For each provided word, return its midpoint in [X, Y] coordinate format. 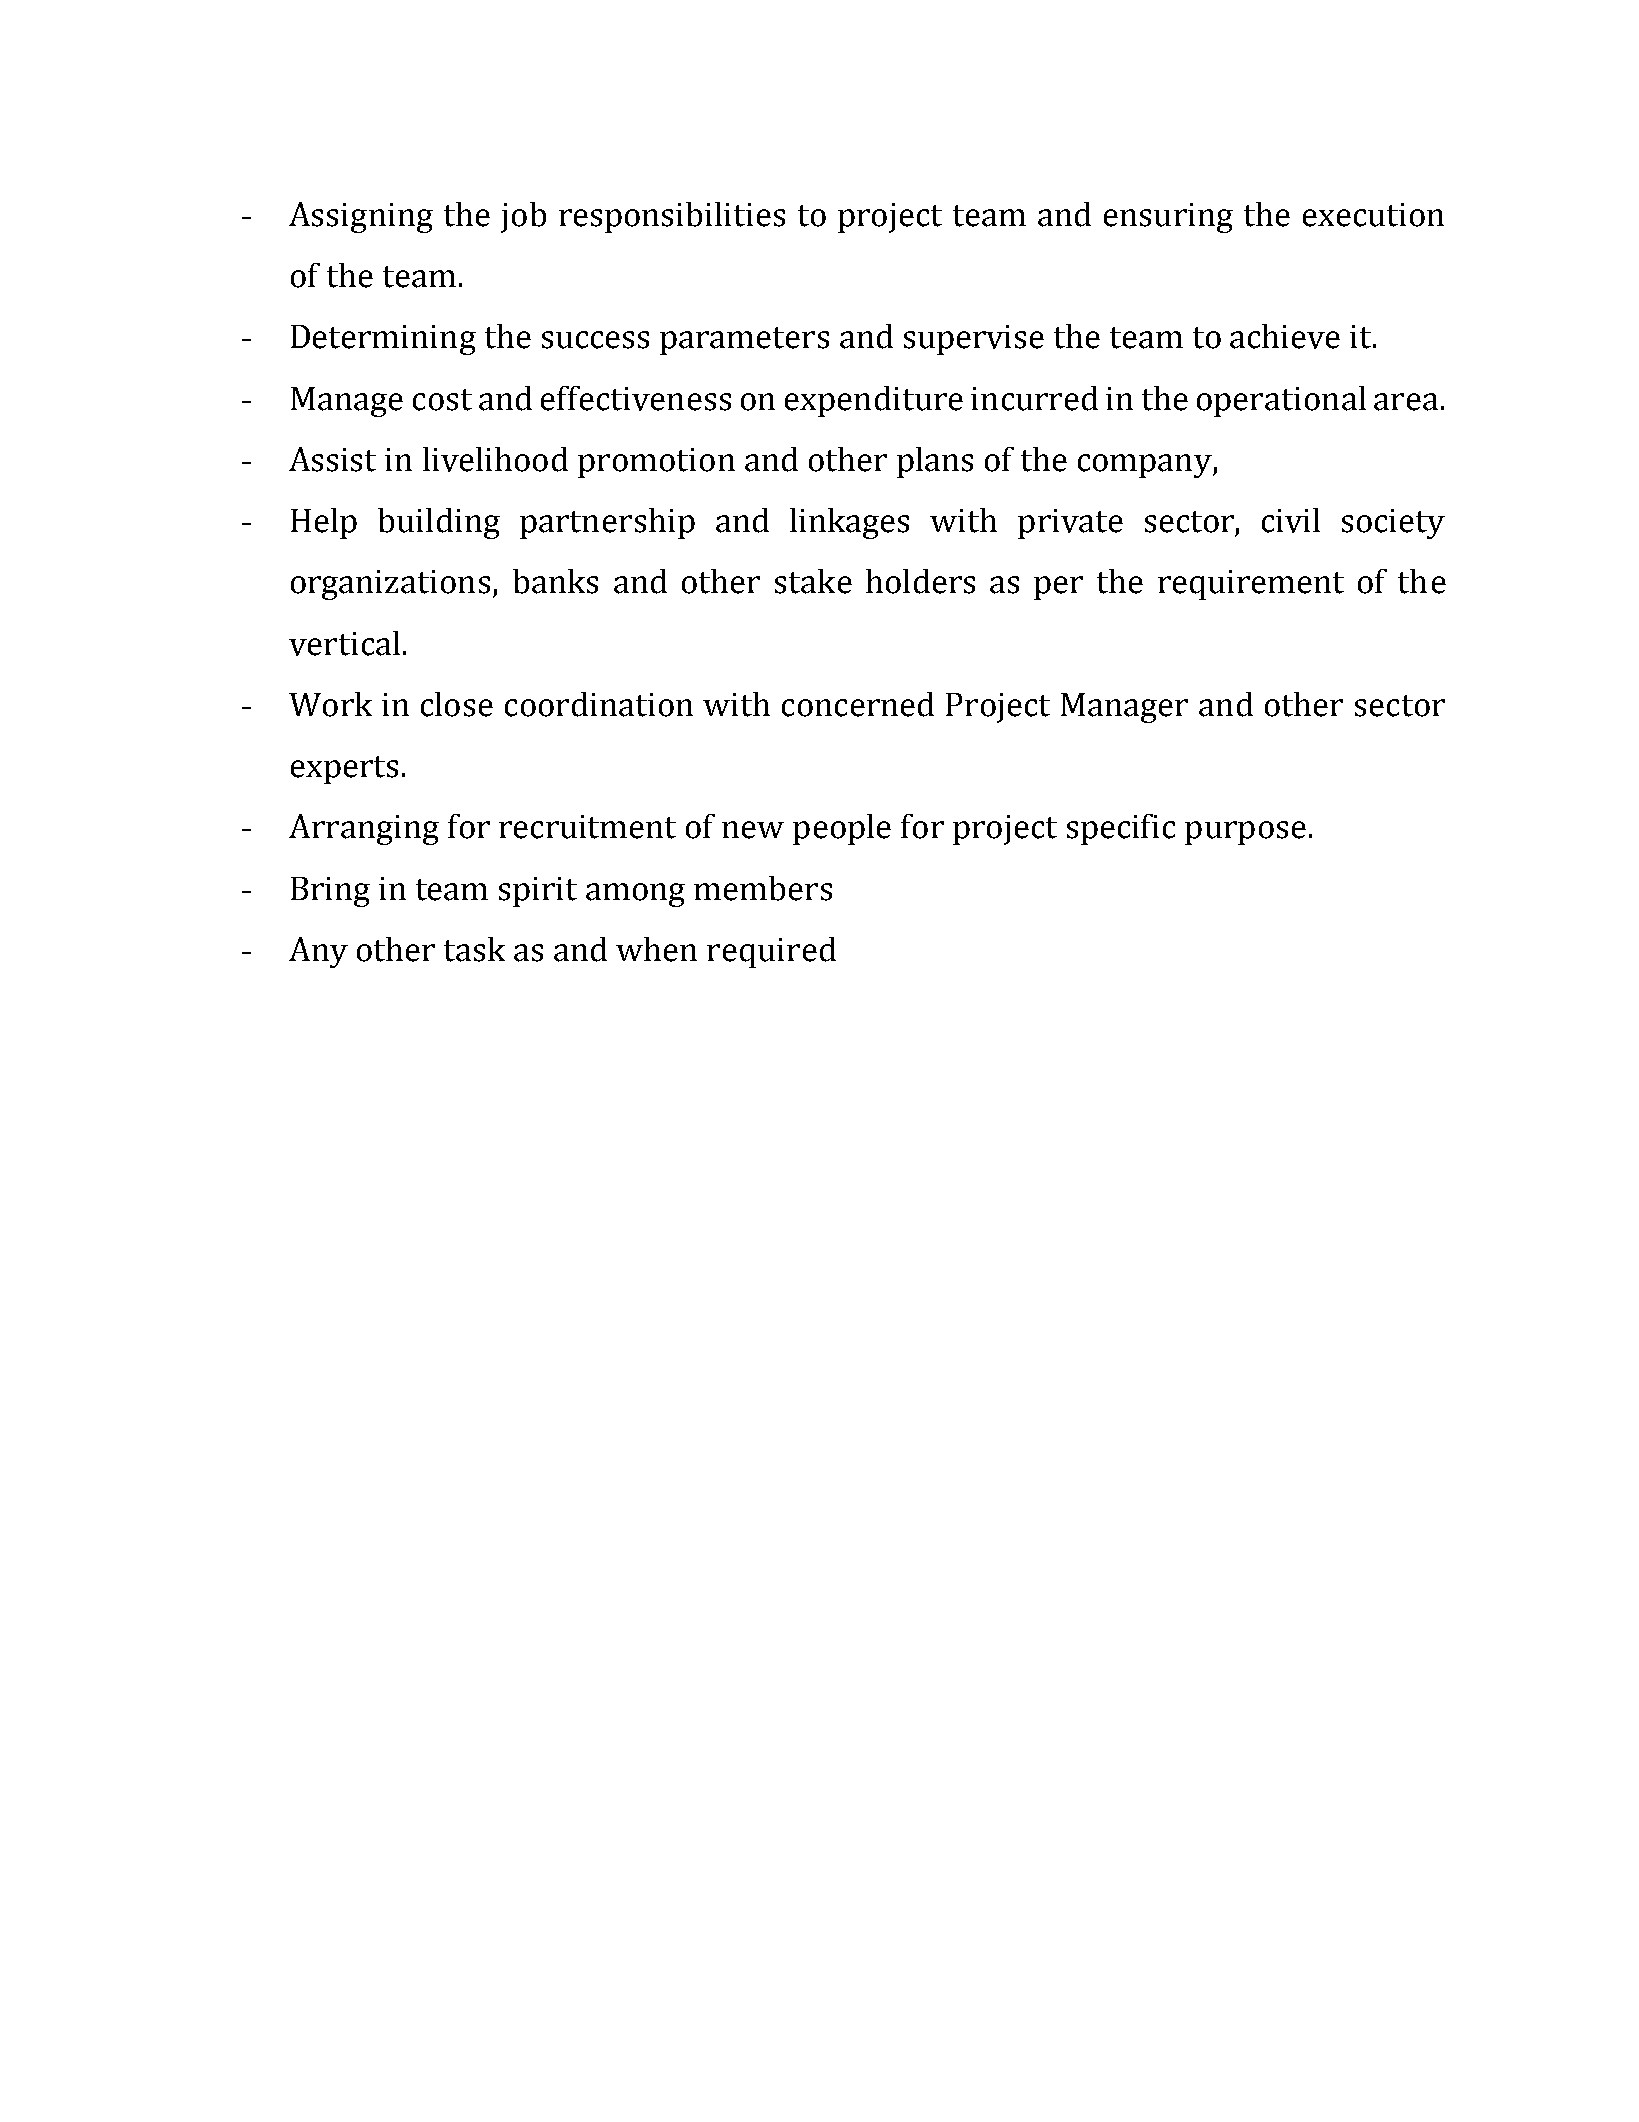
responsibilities [672, 217]
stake [813, 581]
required [771, 952]
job [523, 217]
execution [1373, 215]
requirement [1251, 585]
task [474, 949]
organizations [390, 585]
